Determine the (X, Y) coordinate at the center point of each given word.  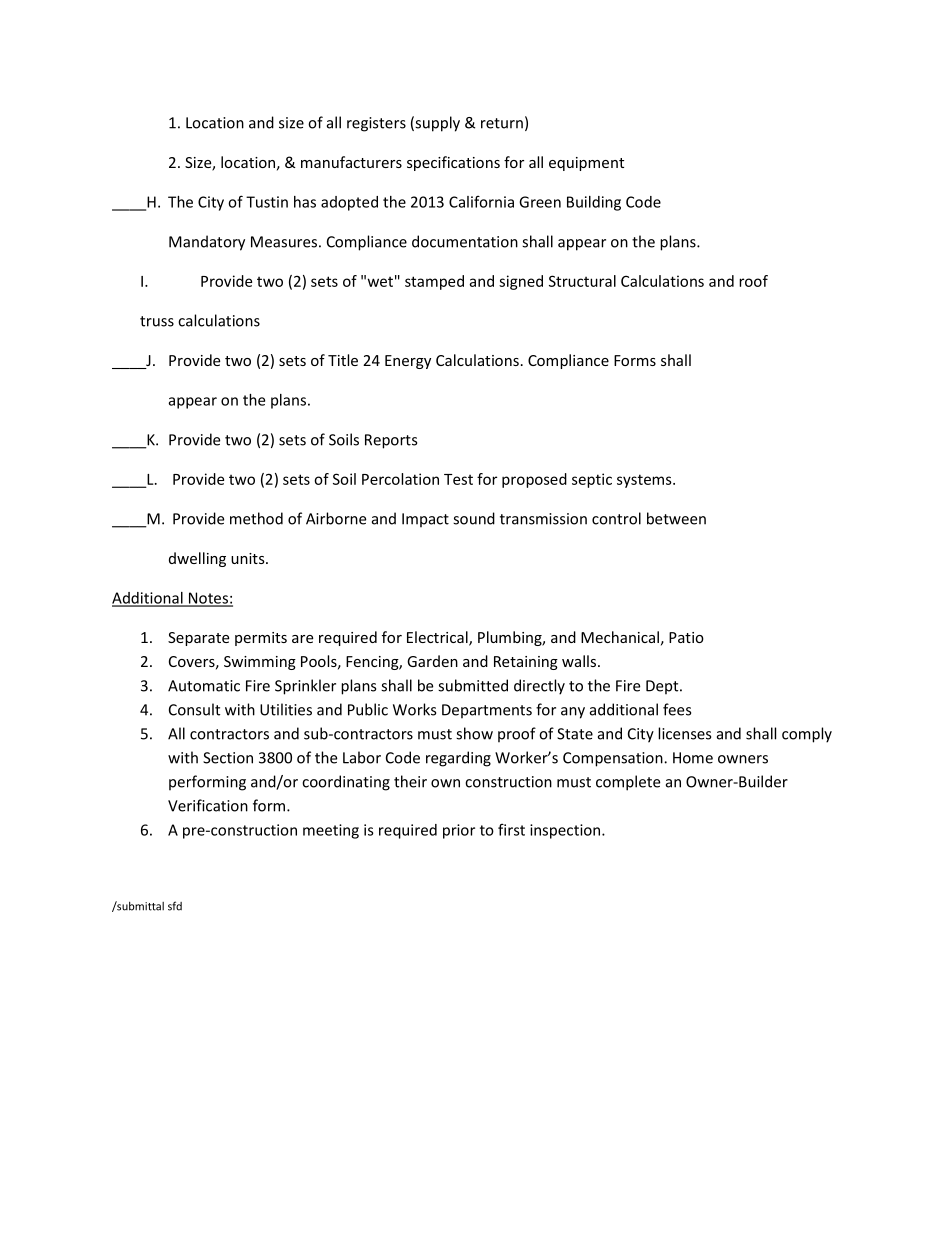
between (676, 518)
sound (474, 518)
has (305, 202)
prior (459, 831)
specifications (453, 163)
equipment (586, 164)
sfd (175, 906)
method (256, 518)
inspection (566, 831)
